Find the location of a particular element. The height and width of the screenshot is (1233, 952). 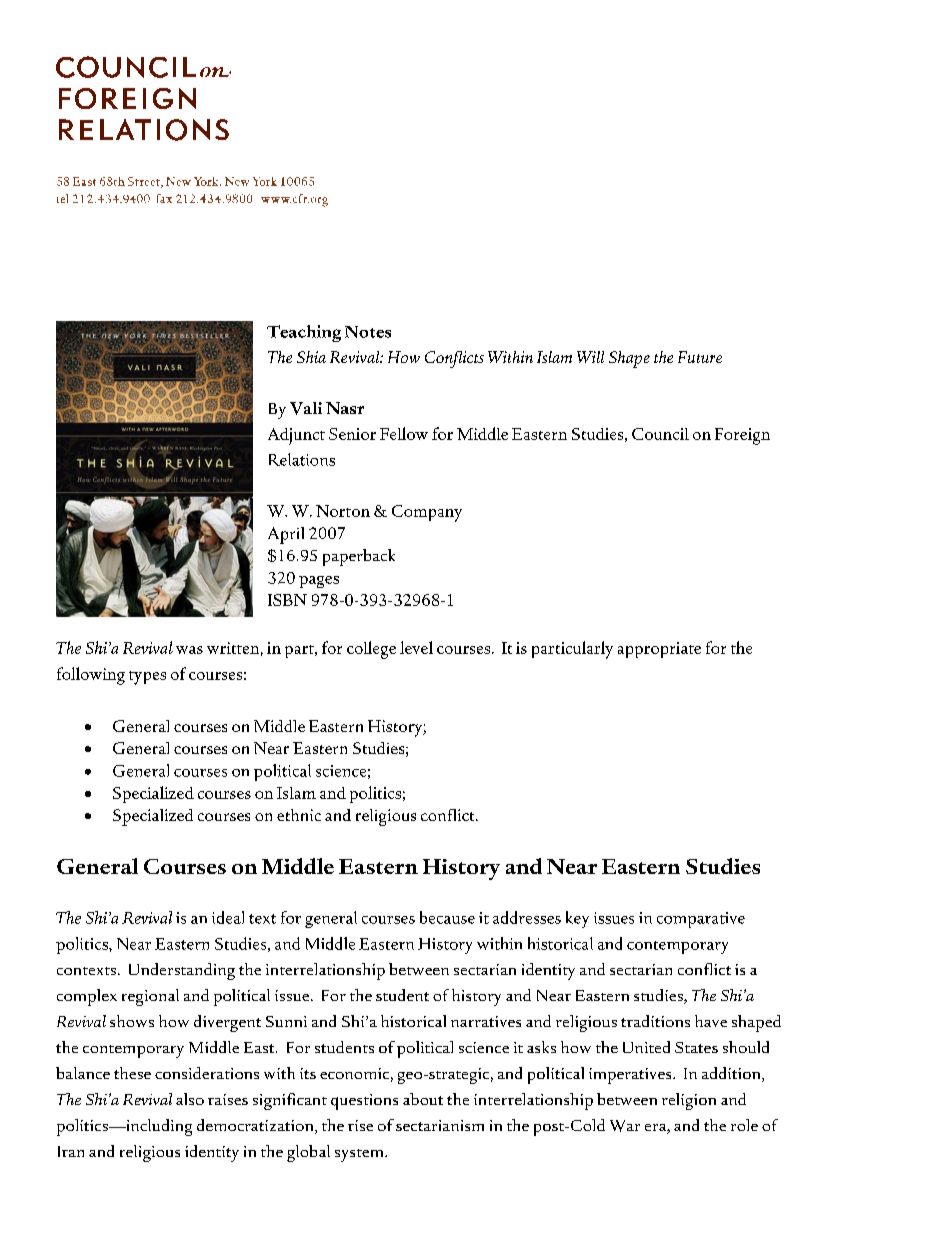

Future is located at coordinates (700, 357).
